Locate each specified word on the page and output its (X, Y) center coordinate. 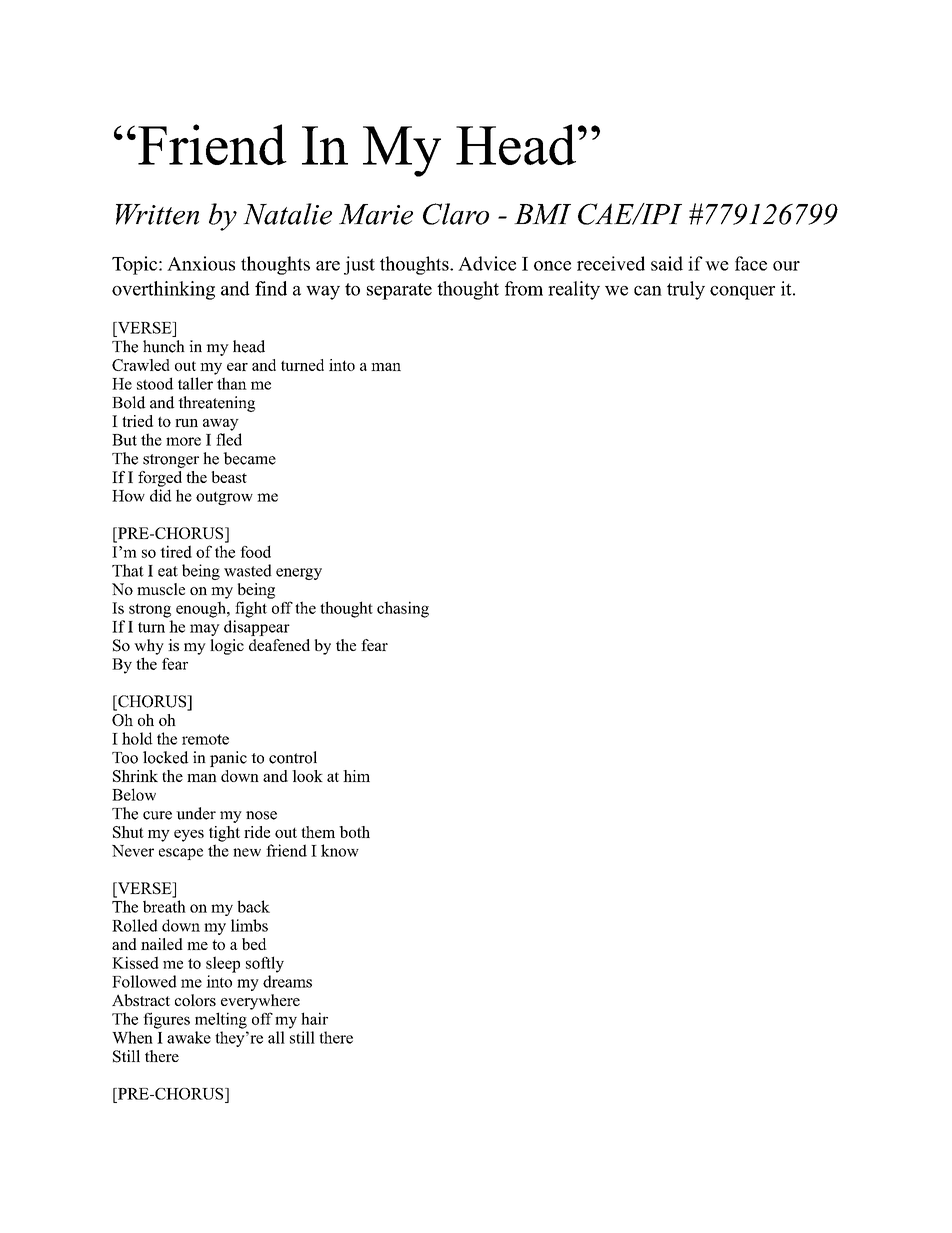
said (667, 263)
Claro (456, 214)
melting (221, 1020)
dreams (287, 981)
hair (314, 1018)
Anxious (201, 263)
